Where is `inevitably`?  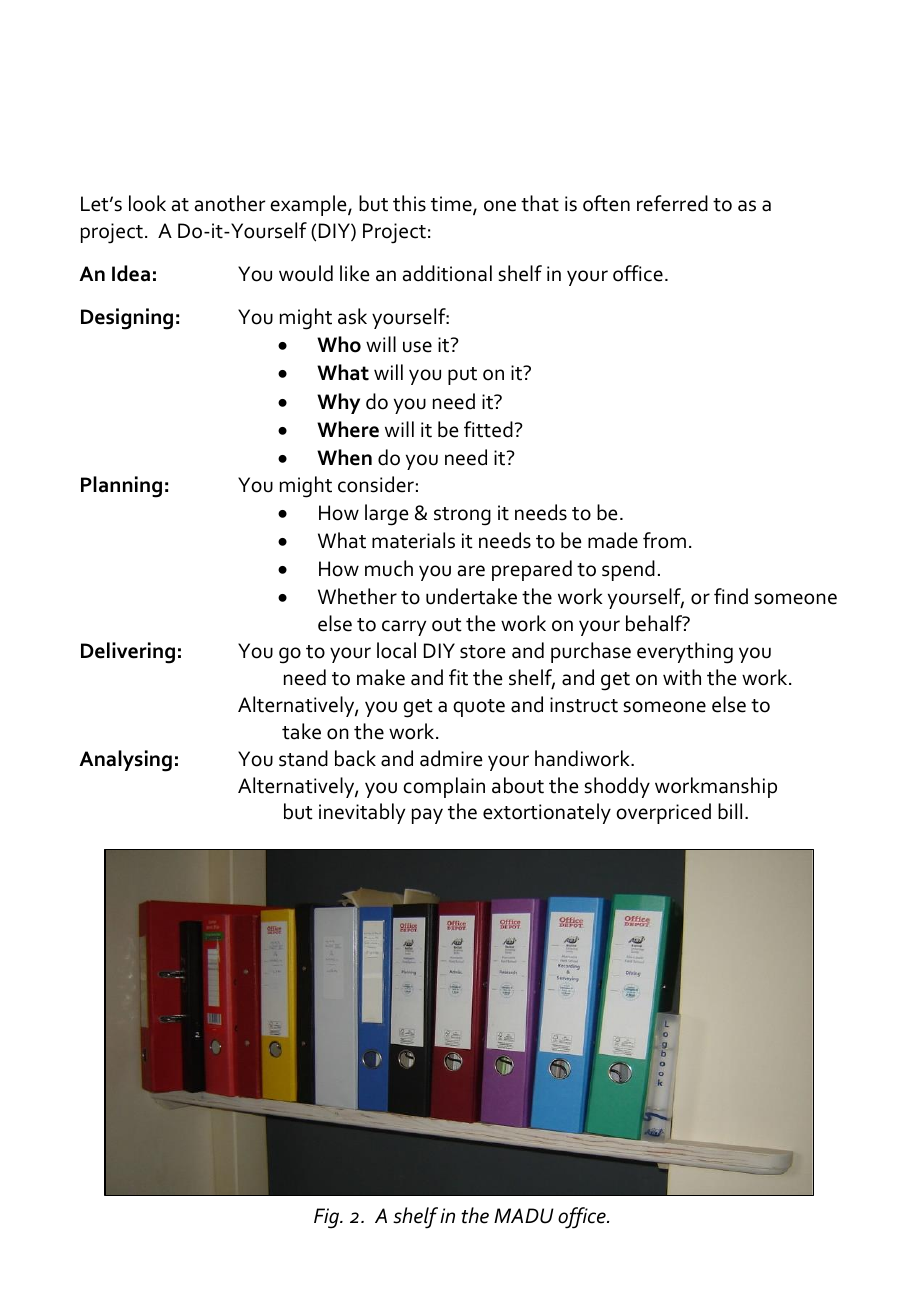
inevitably is located at coordinates (362, 813).
